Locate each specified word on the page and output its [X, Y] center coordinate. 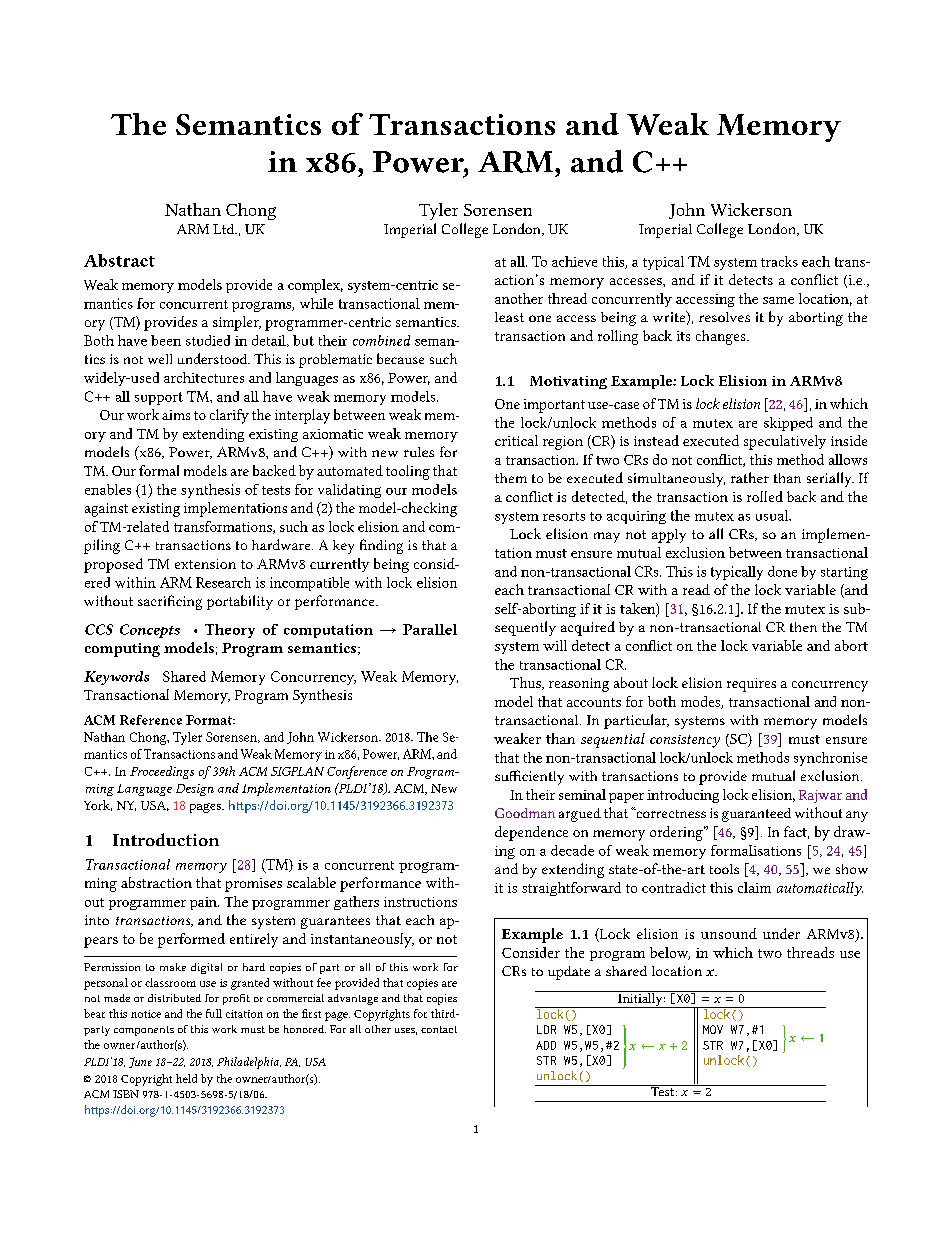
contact [439, 1029]
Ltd [225, 229]
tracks [779, 261]
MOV [713, 1029]
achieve [574, 261]
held [186, 1078]
